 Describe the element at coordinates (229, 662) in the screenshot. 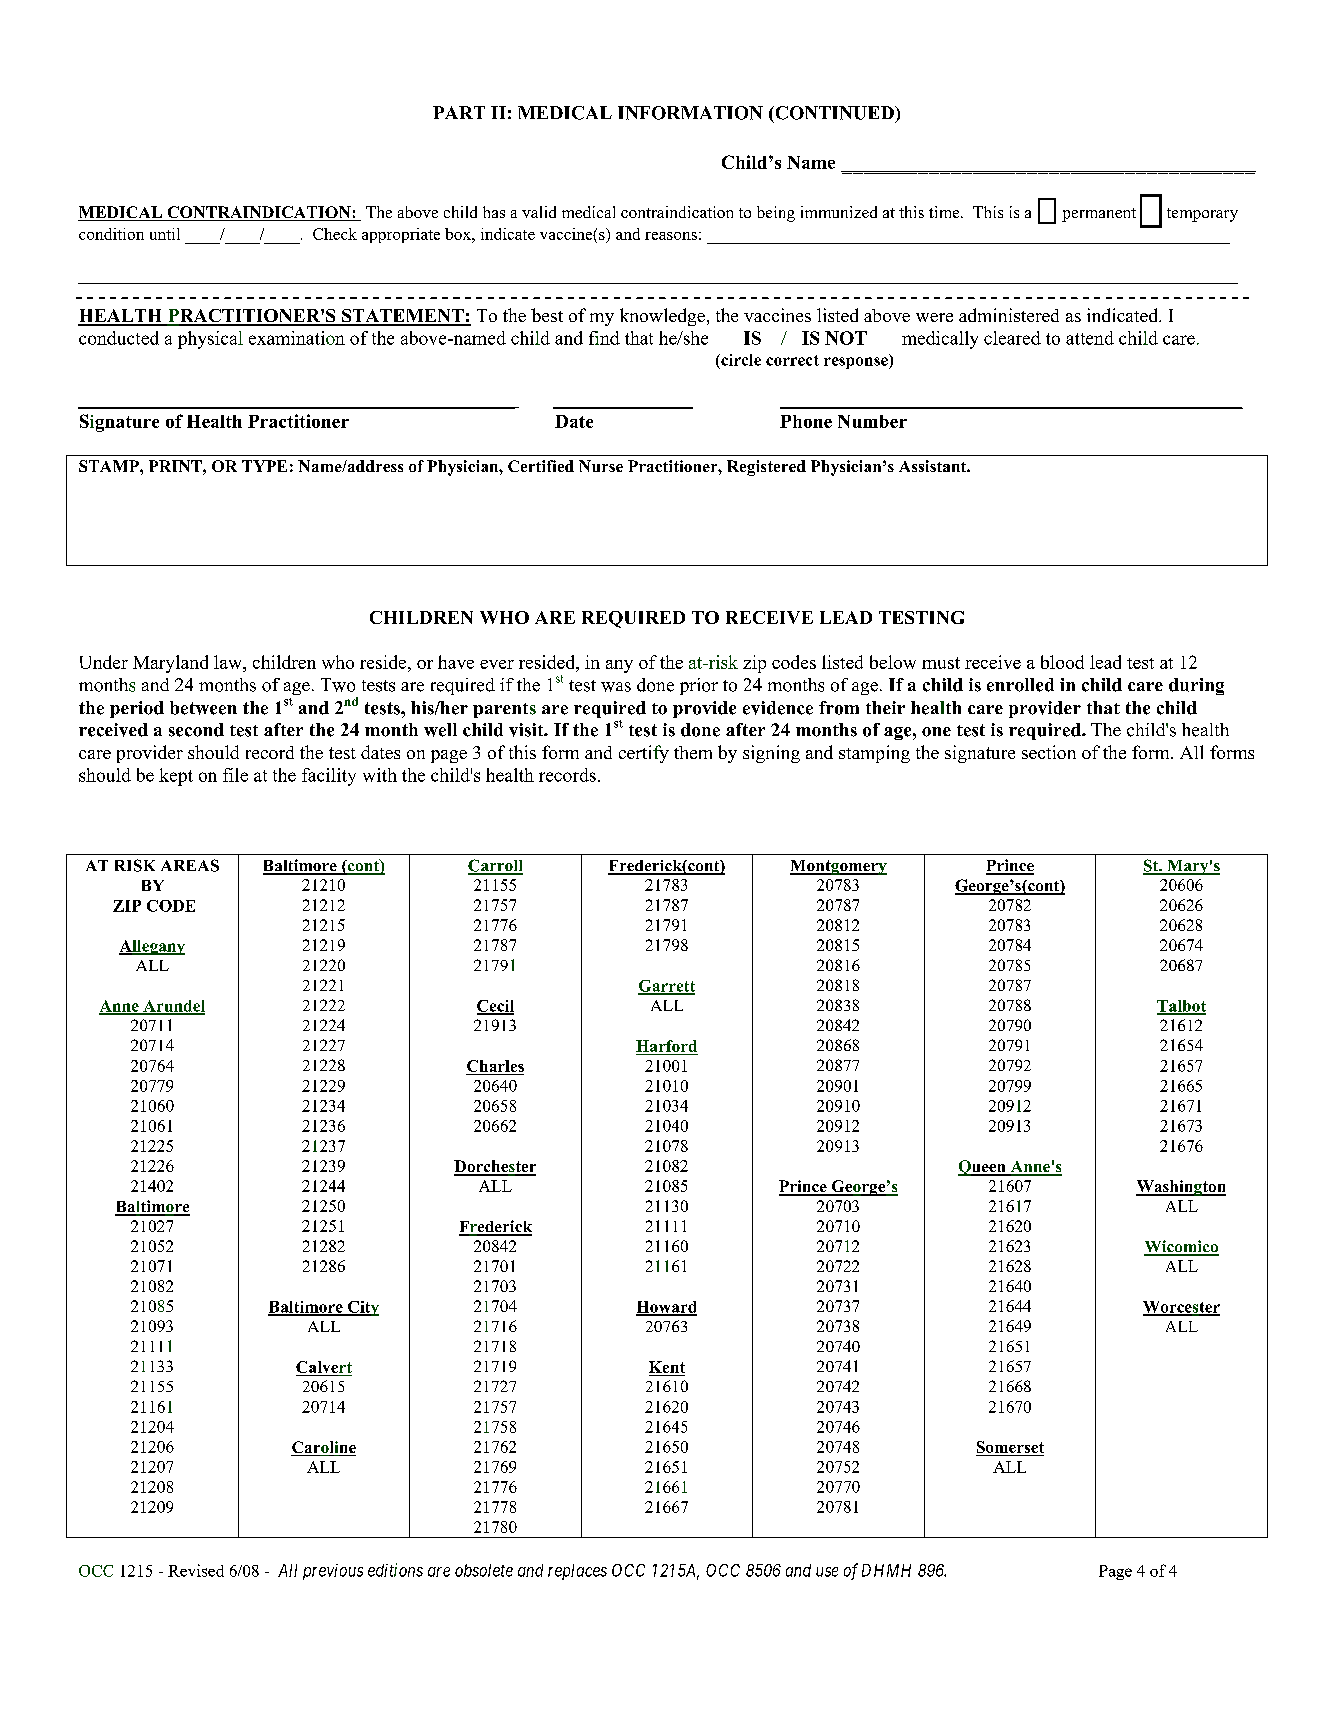

I see `law` at that location.
